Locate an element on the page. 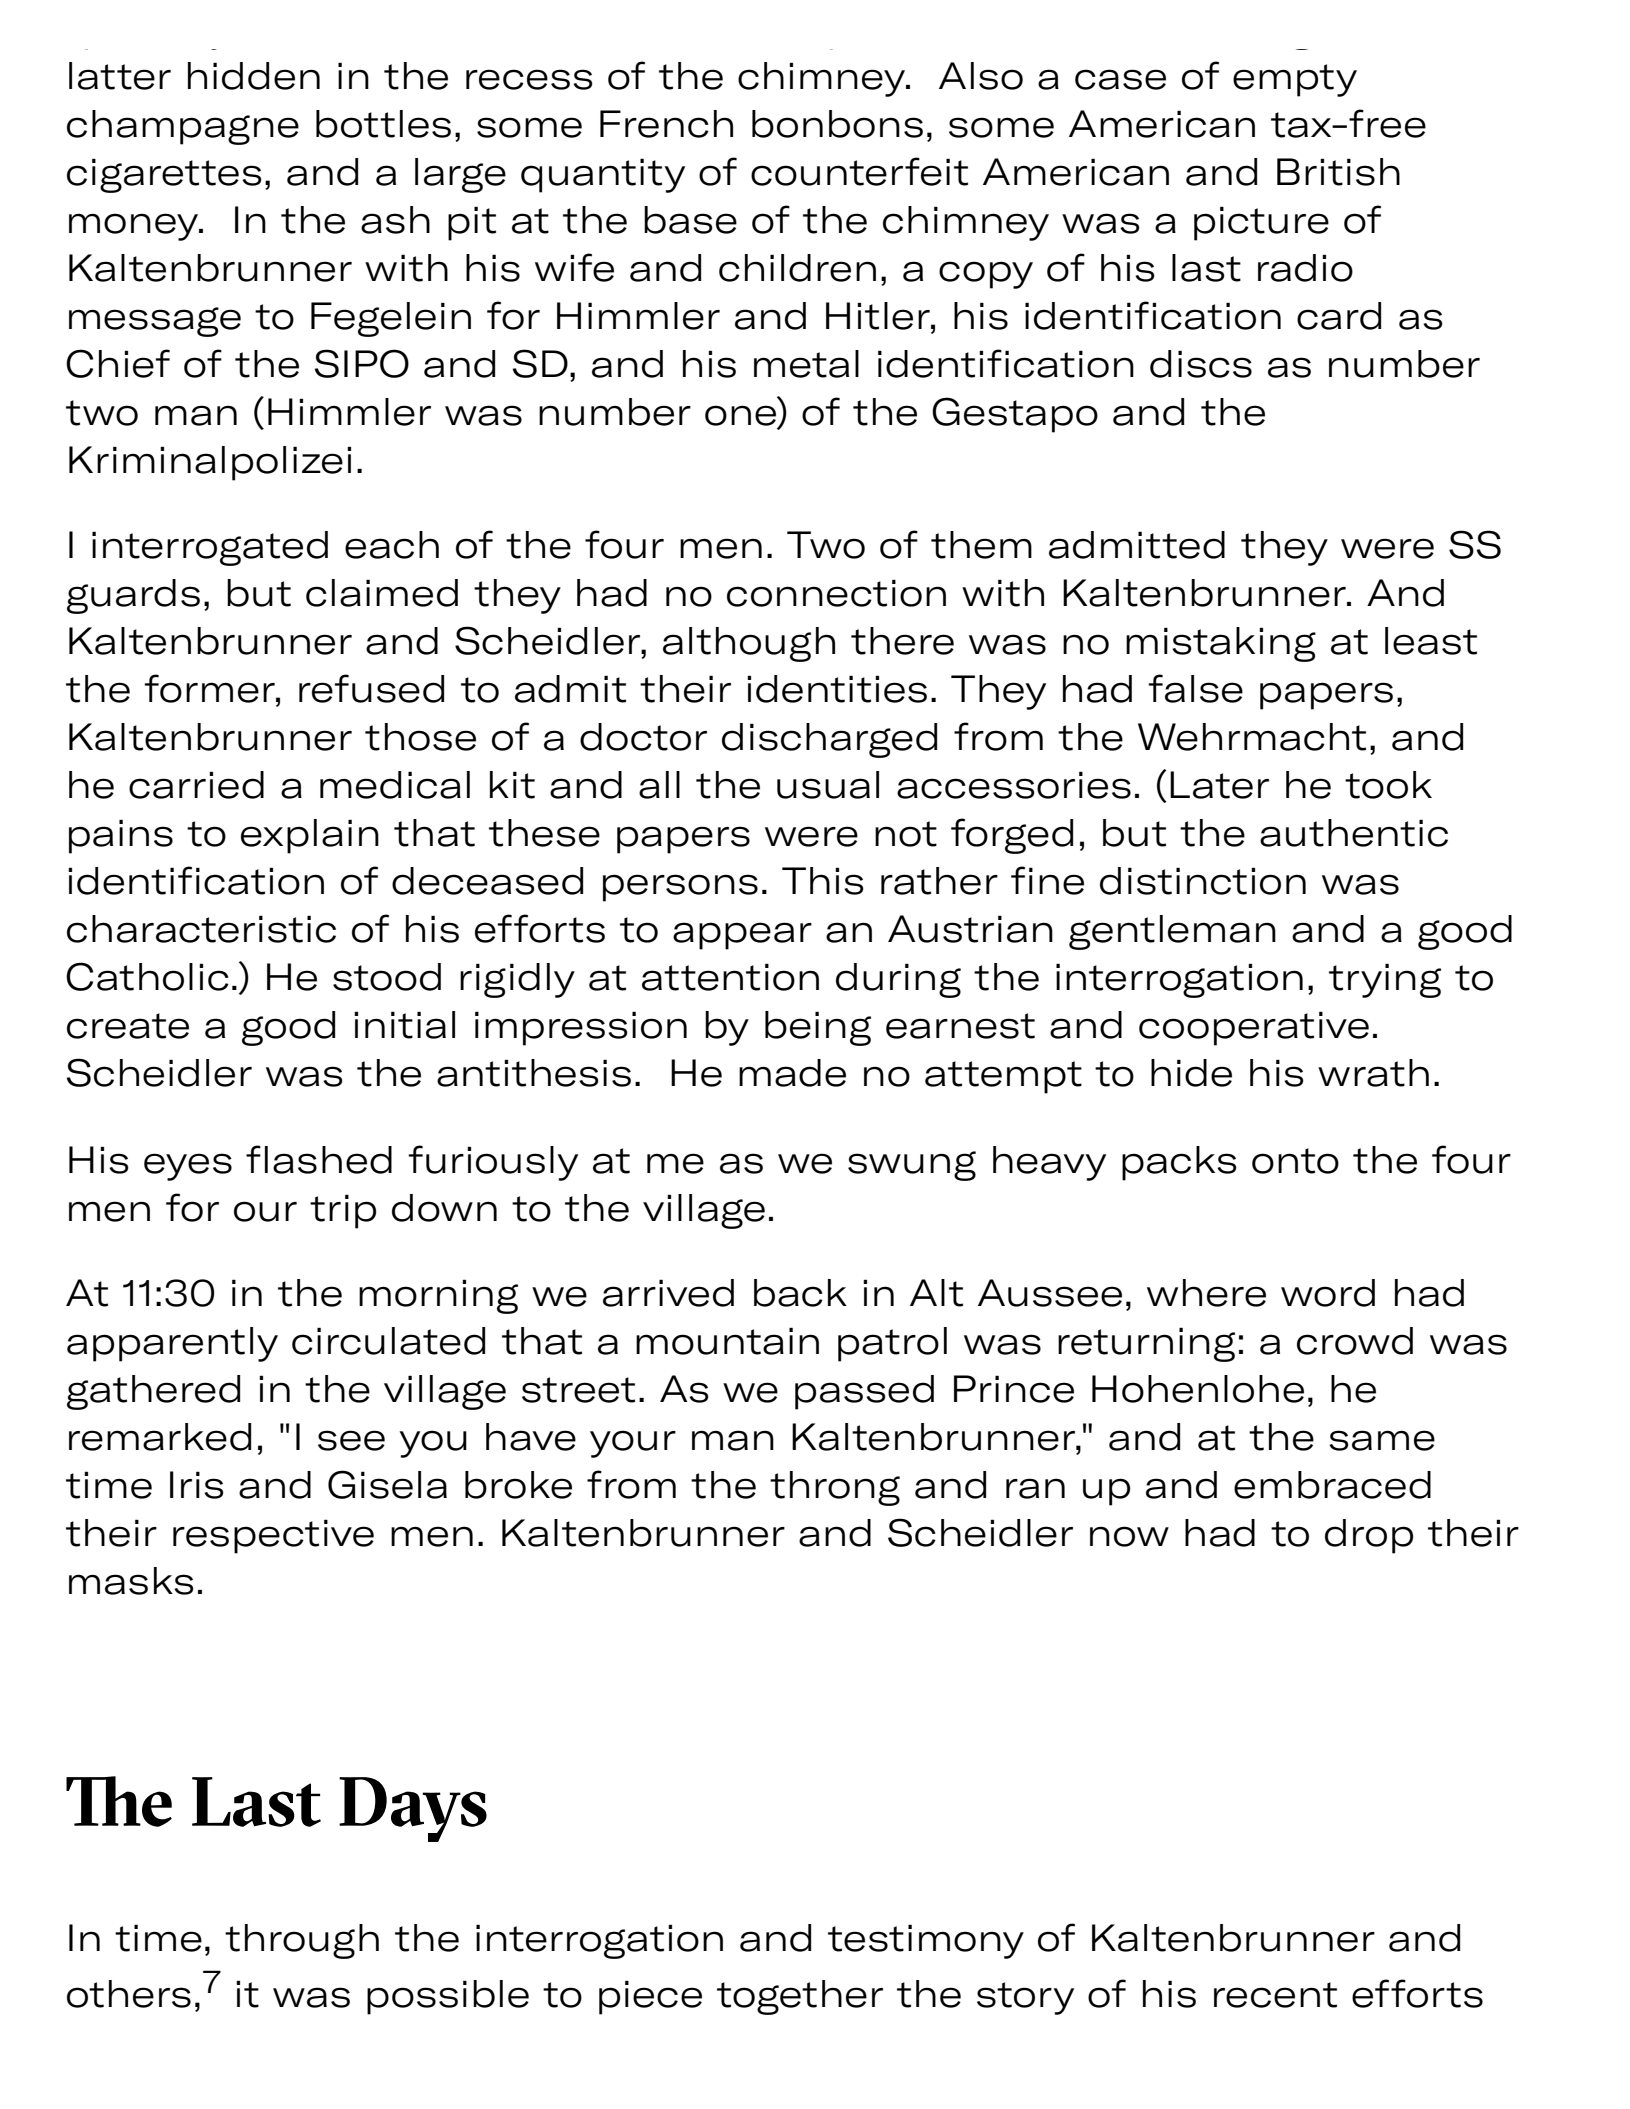 The height and width of the document is (2109, 1630). through is located at coordinates (302, 1941).
